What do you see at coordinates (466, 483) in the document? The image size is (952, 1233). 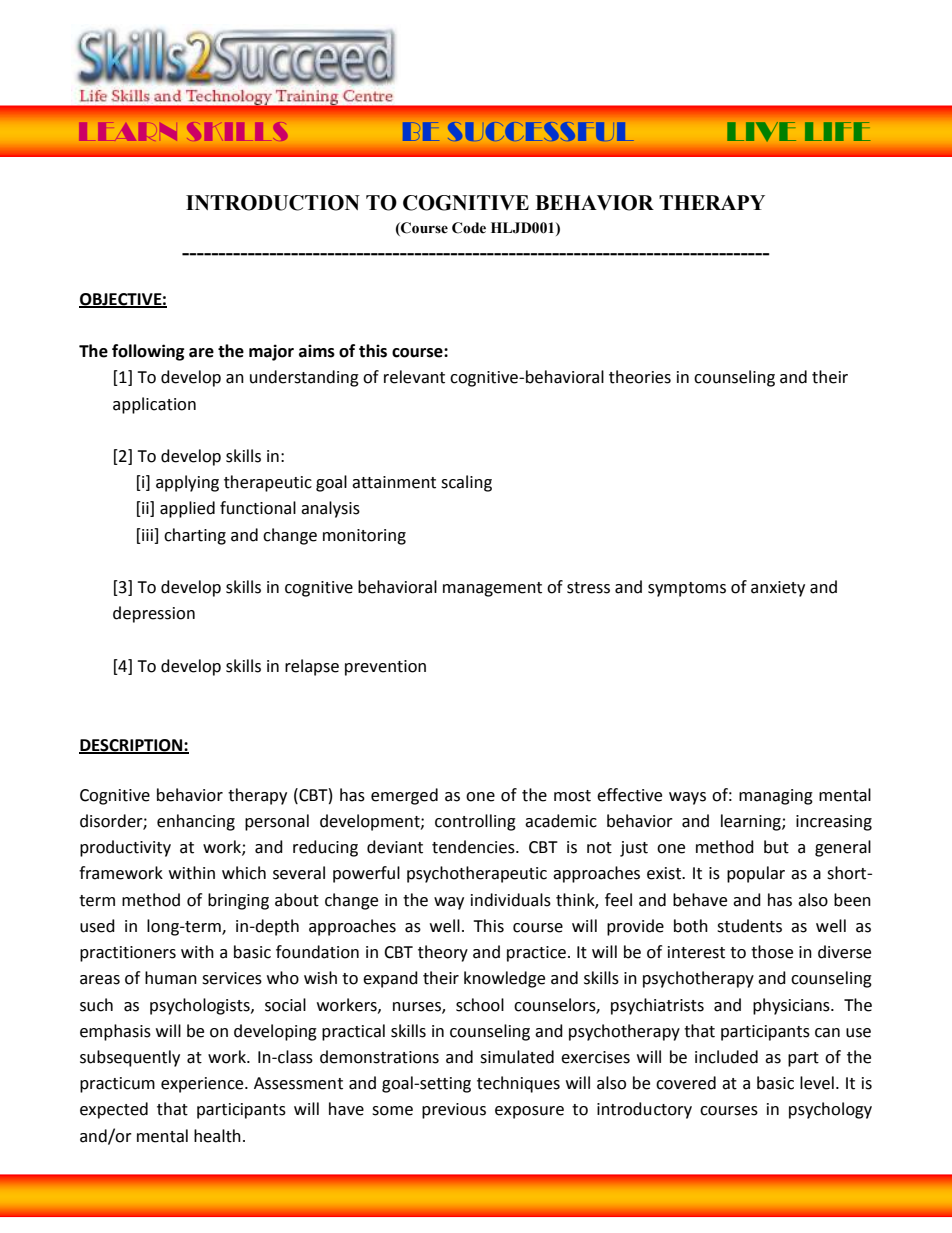 I see `scaling` at bounding box center [466, 483].
